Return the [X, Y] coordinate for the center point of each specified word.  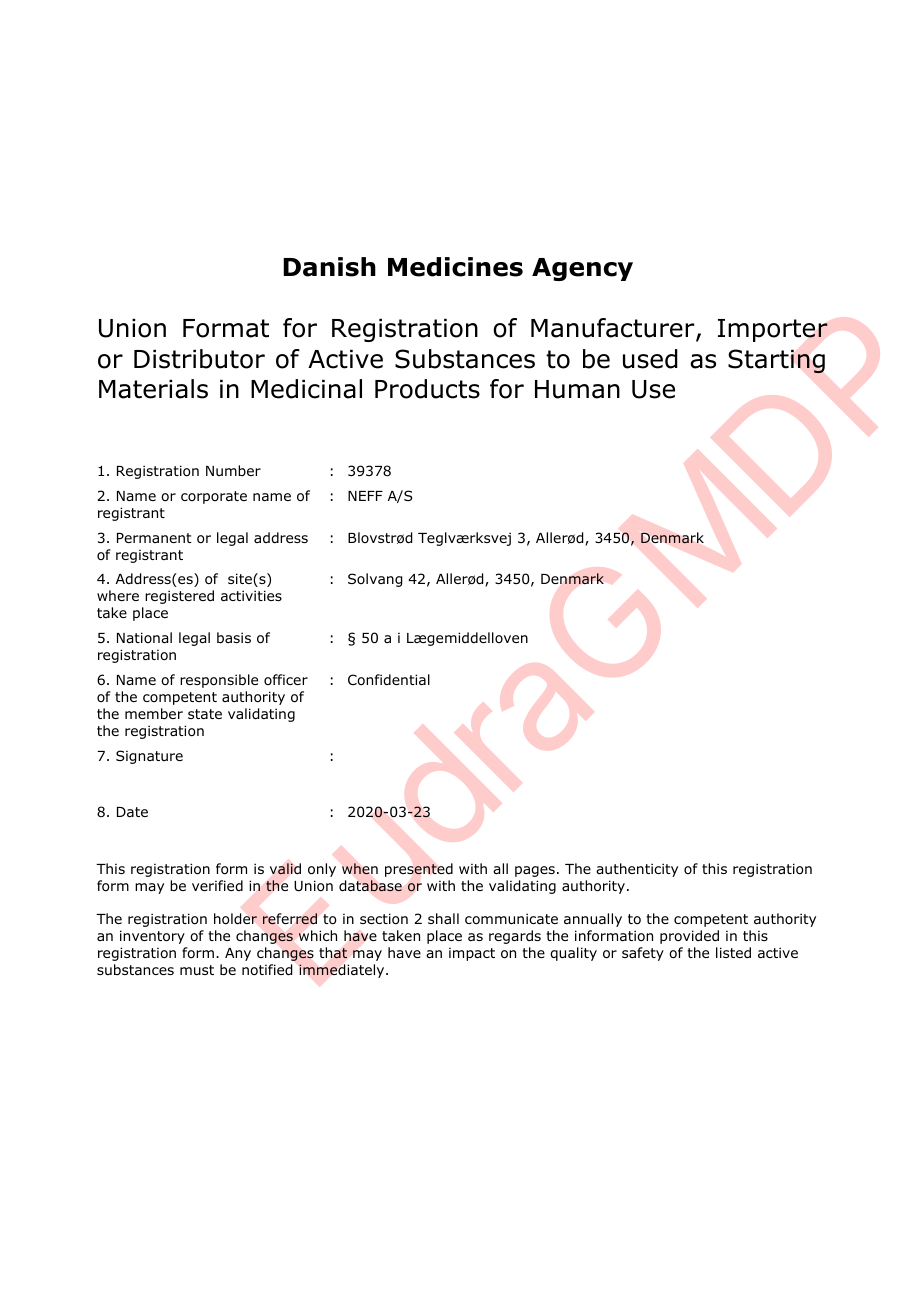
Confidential [389, 679]
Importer [773, 330]
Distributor [199, 359]
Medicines [455, 267]
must [197, 970]
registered [179, 597]
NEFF [365, 496]
